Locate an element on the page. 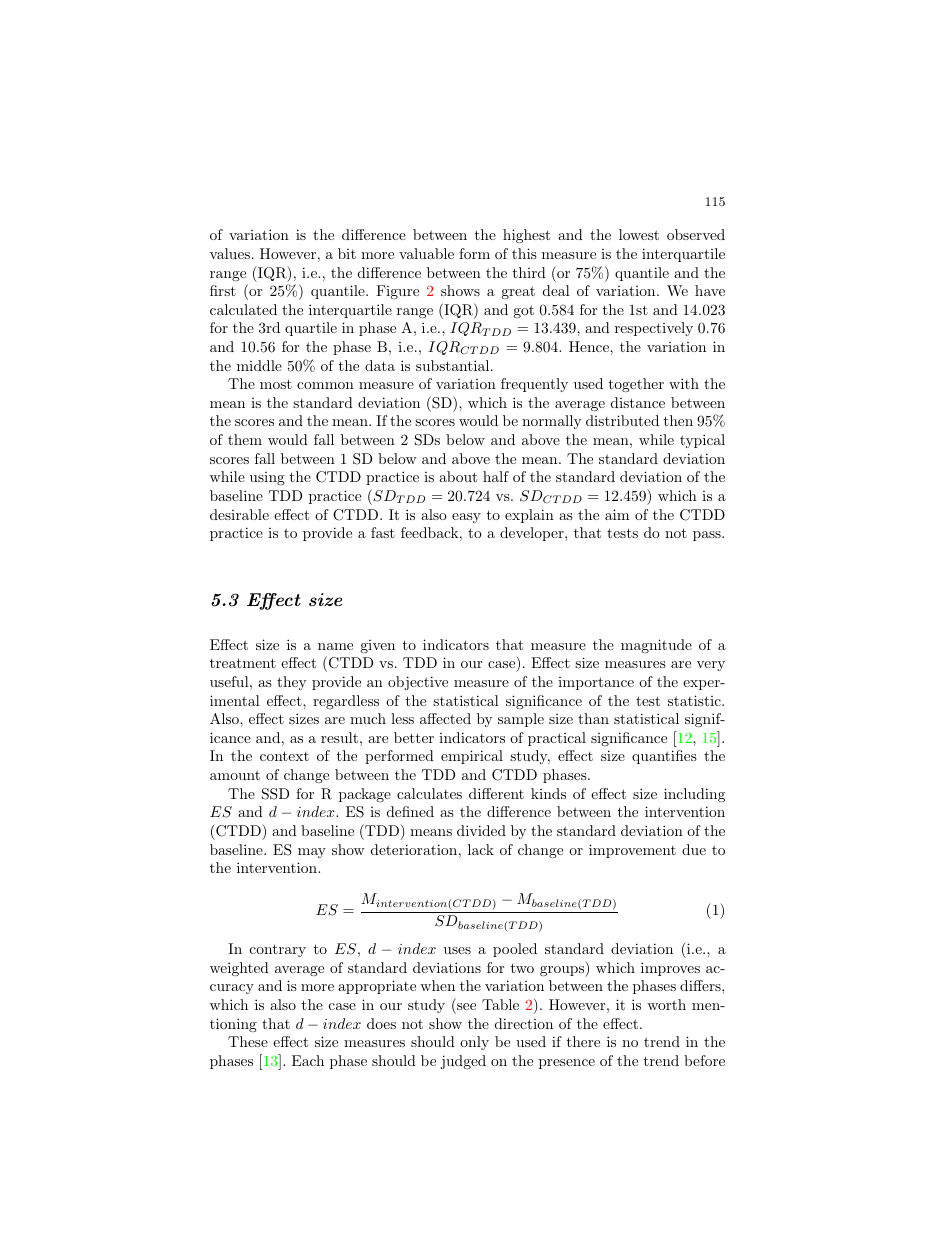 The width and height of the document is (952, 1233). These is located at coordinates (248, 1041).
